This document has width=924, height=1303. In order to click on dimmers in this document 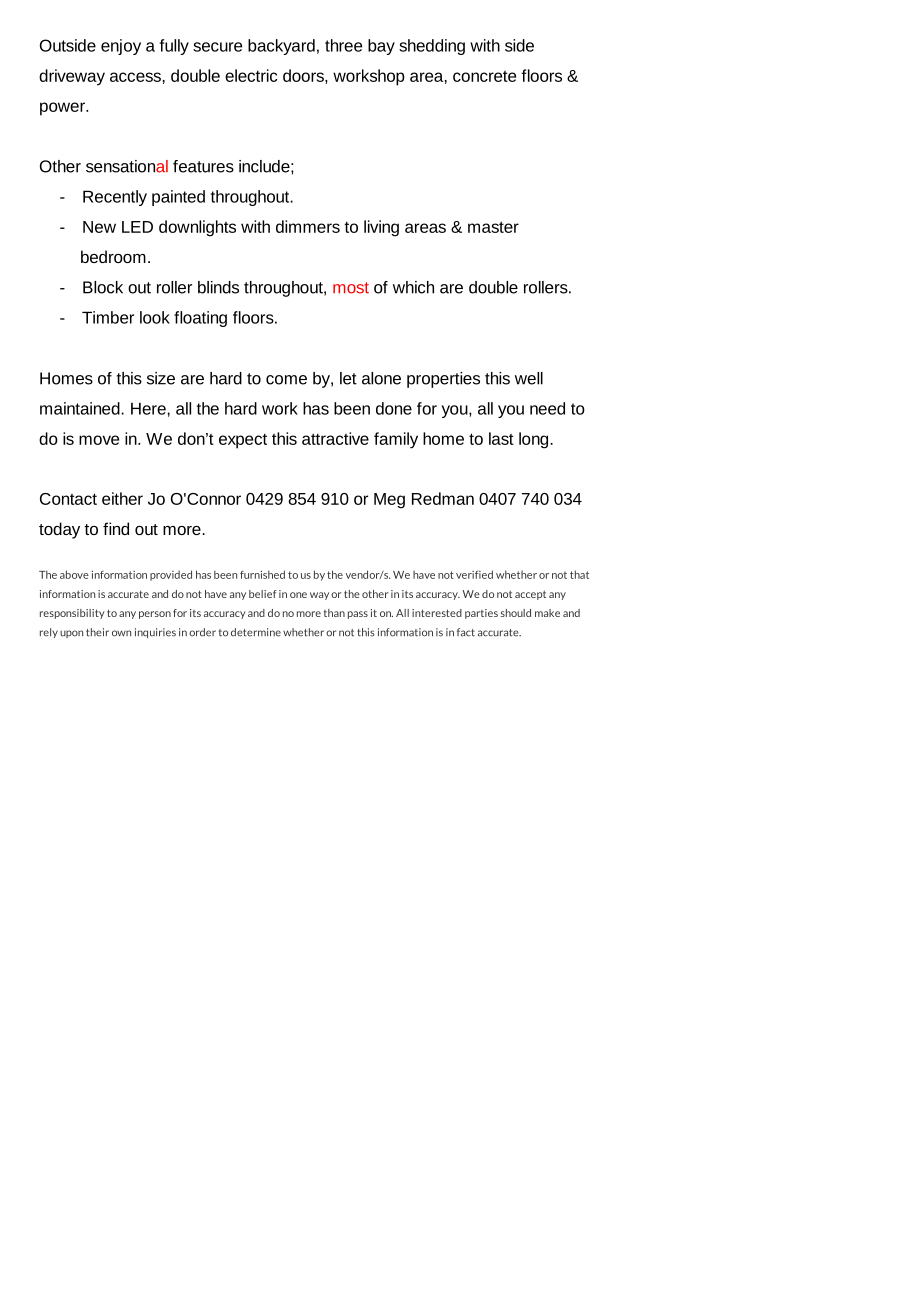, I will do `click(308, 226)`.
